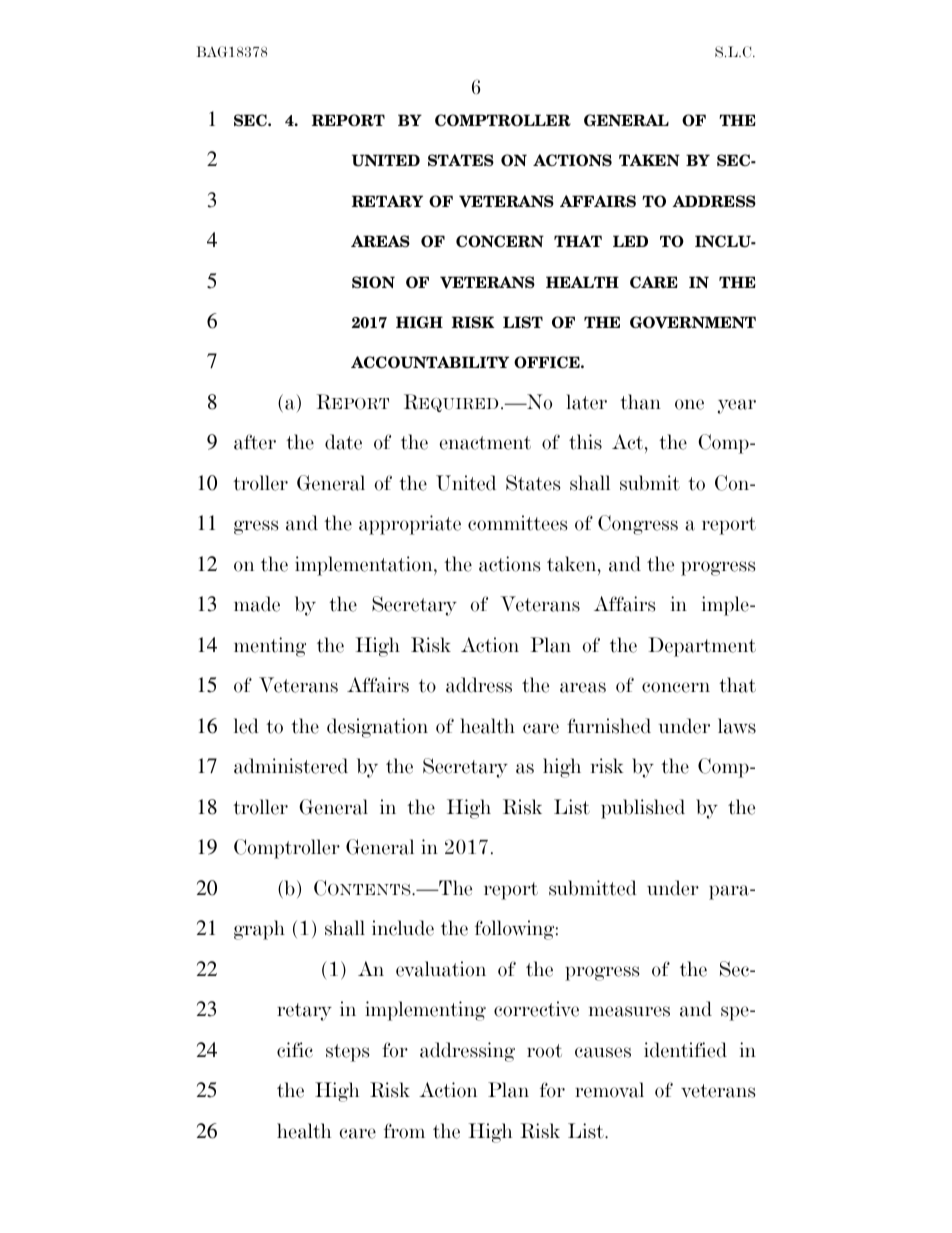 The image size is (952, 1233). Describe the element at coordinates (343, 442) in the screenshot. I see `date` at that location.
